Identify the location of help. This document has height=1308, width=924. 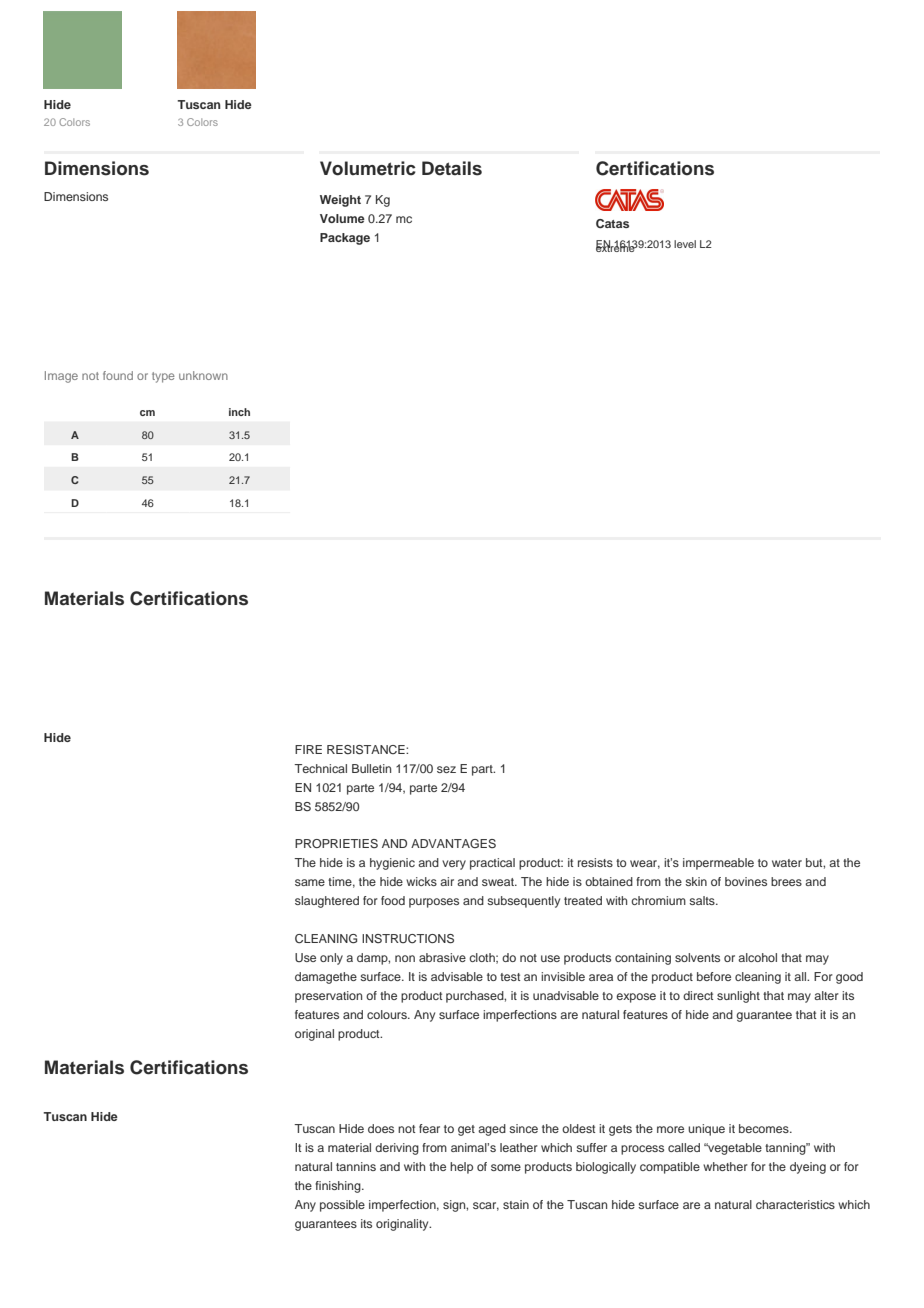
(461, 1168).
